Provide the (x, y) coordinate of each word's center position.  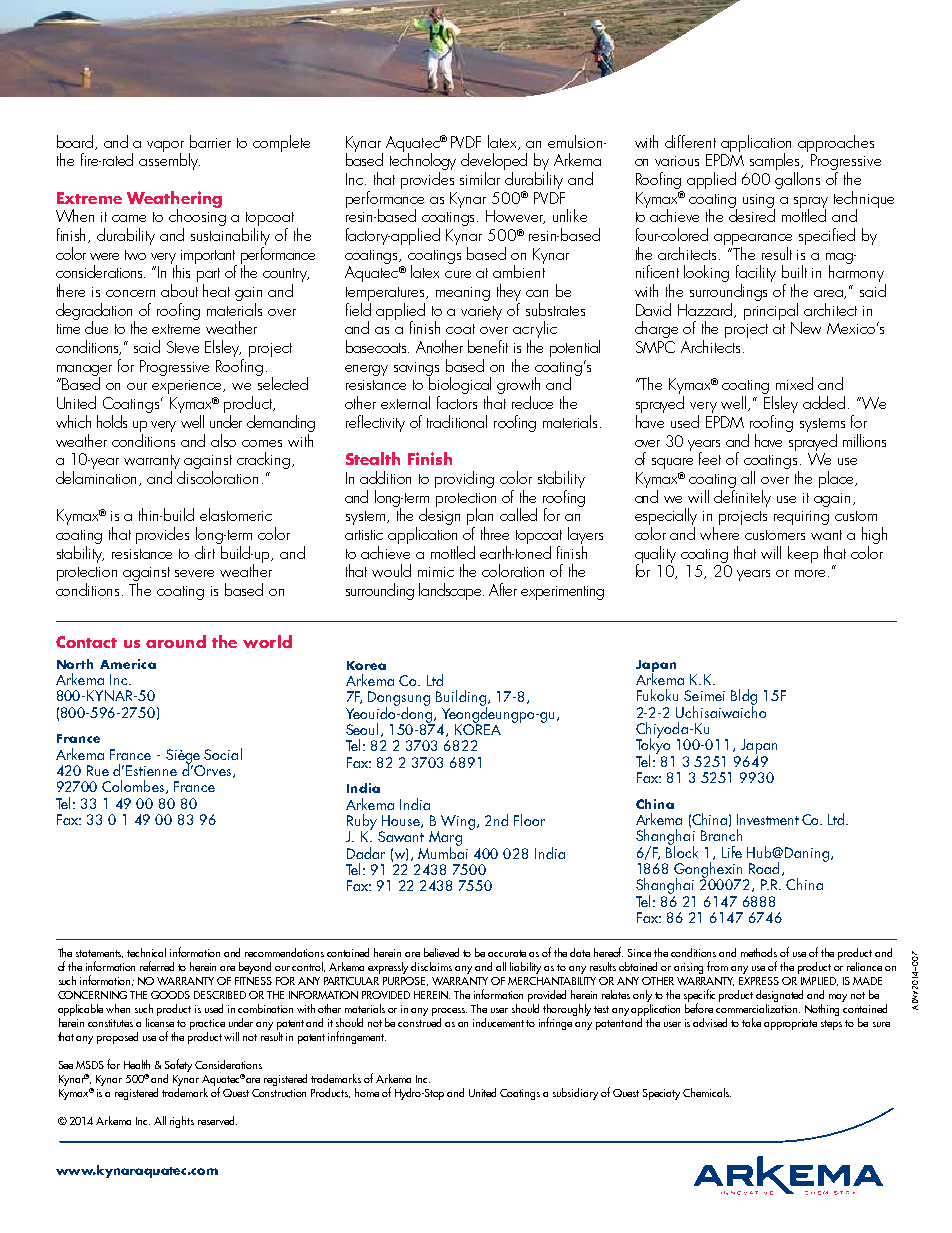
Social (223, 754)
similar (480, 178)
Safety (178, 1065)
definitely (742, 497)
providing (464, 479)
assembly (169, 160)
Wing (458, 822)
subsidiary (575, 1094)
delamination (98, 478)
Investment (768, 819)
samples (776, 163)
